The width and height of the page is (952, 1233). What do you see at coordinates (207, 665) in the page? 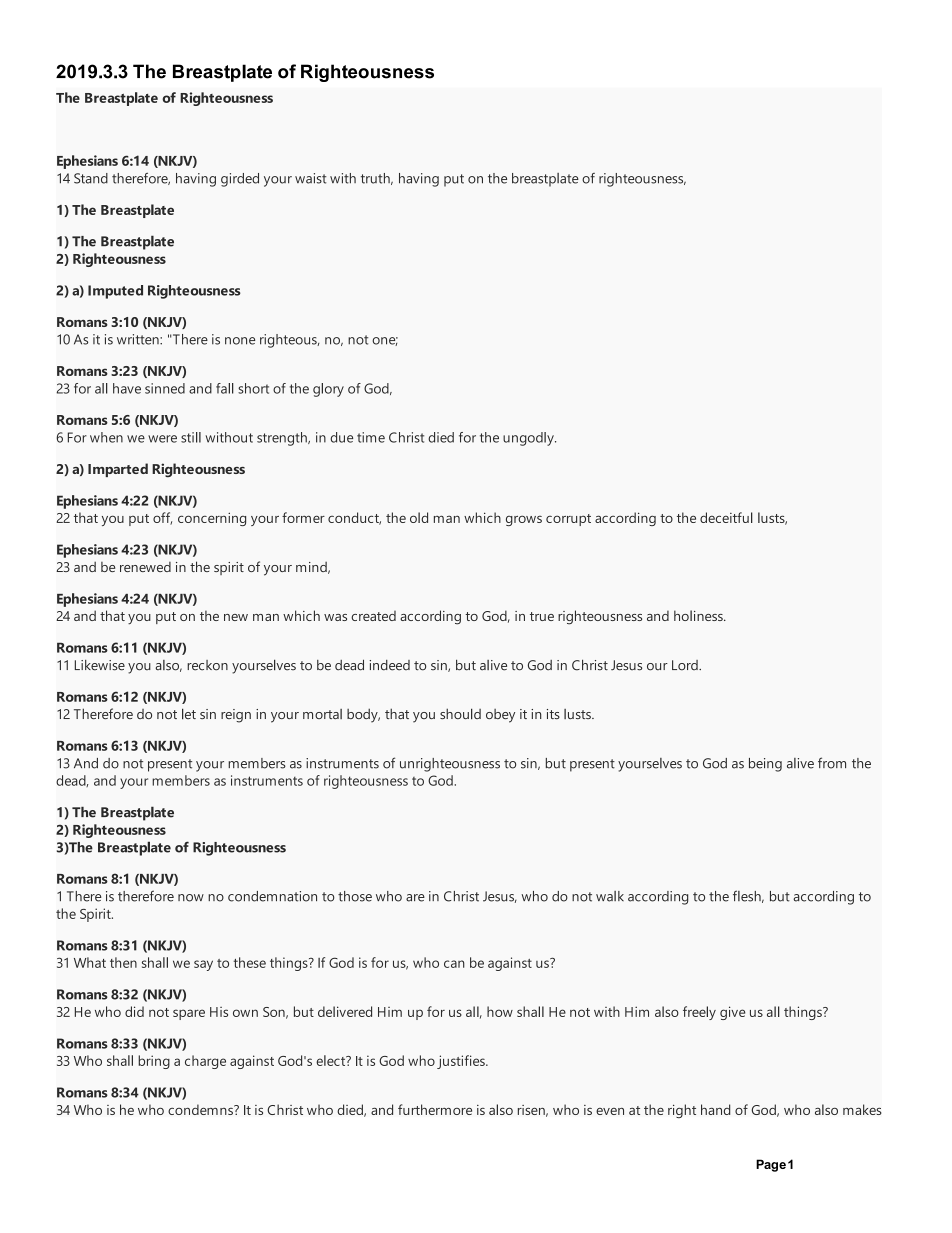
I see `reckon` at bounding box center [207, 665].
